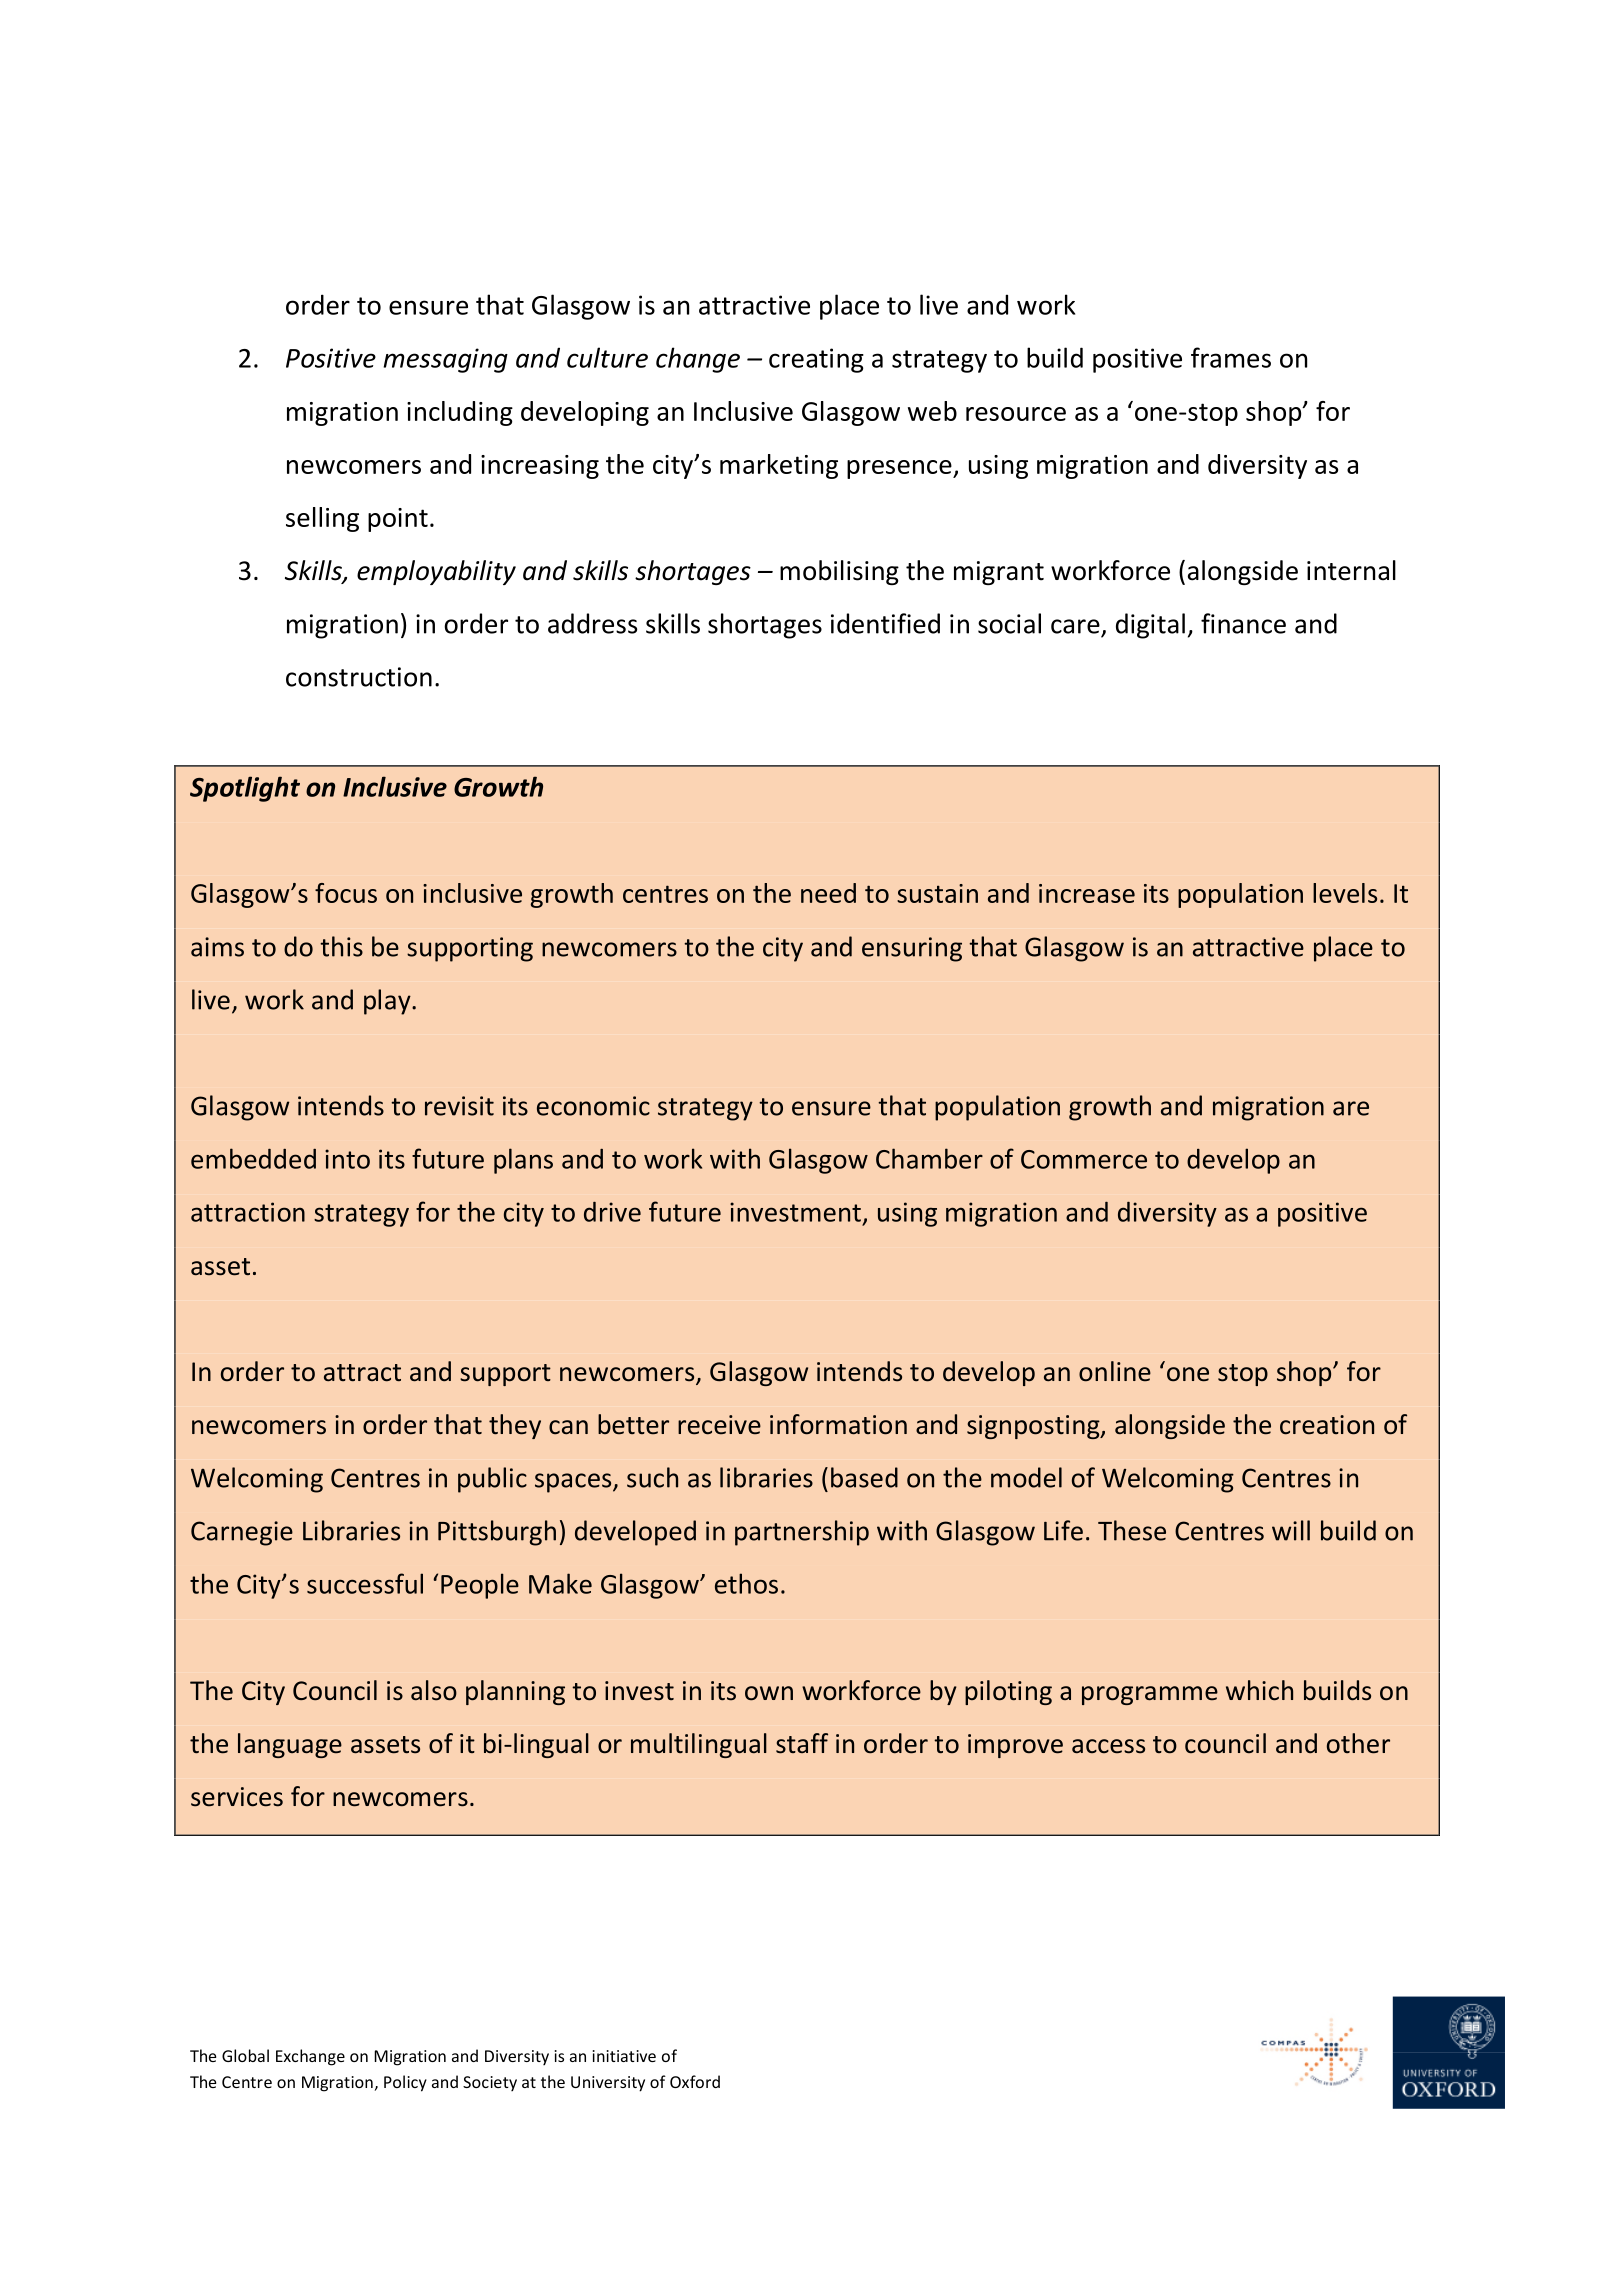 The width and height of the screenshot is (1613, 2282). Describe the element at coordinates (460, 413) in the screenshot. I see `including` at that location.
